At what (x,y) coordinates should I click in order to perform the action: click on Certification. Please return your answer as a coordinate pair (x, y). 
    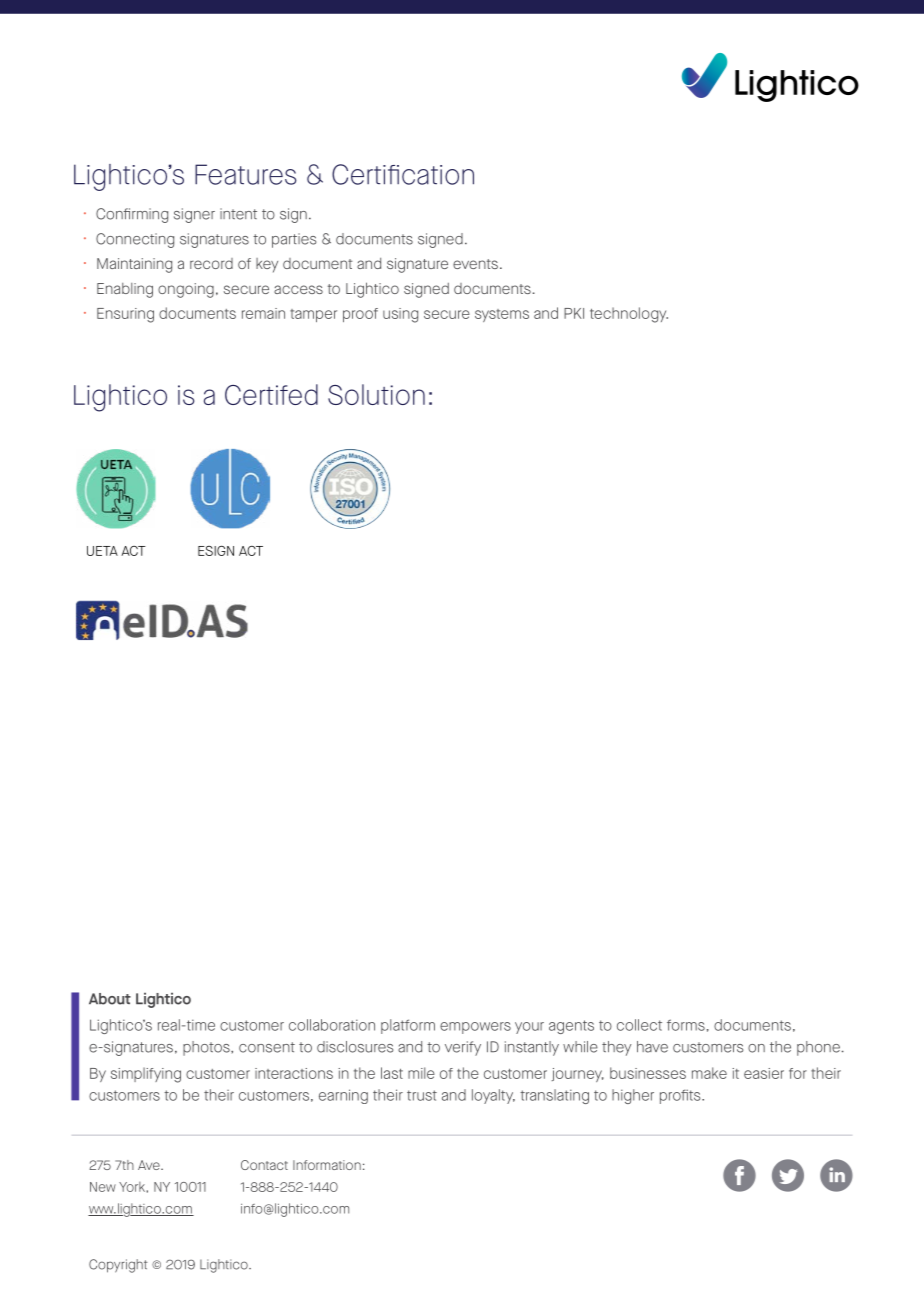
    Looking at the image, I should click on (403, 174).
